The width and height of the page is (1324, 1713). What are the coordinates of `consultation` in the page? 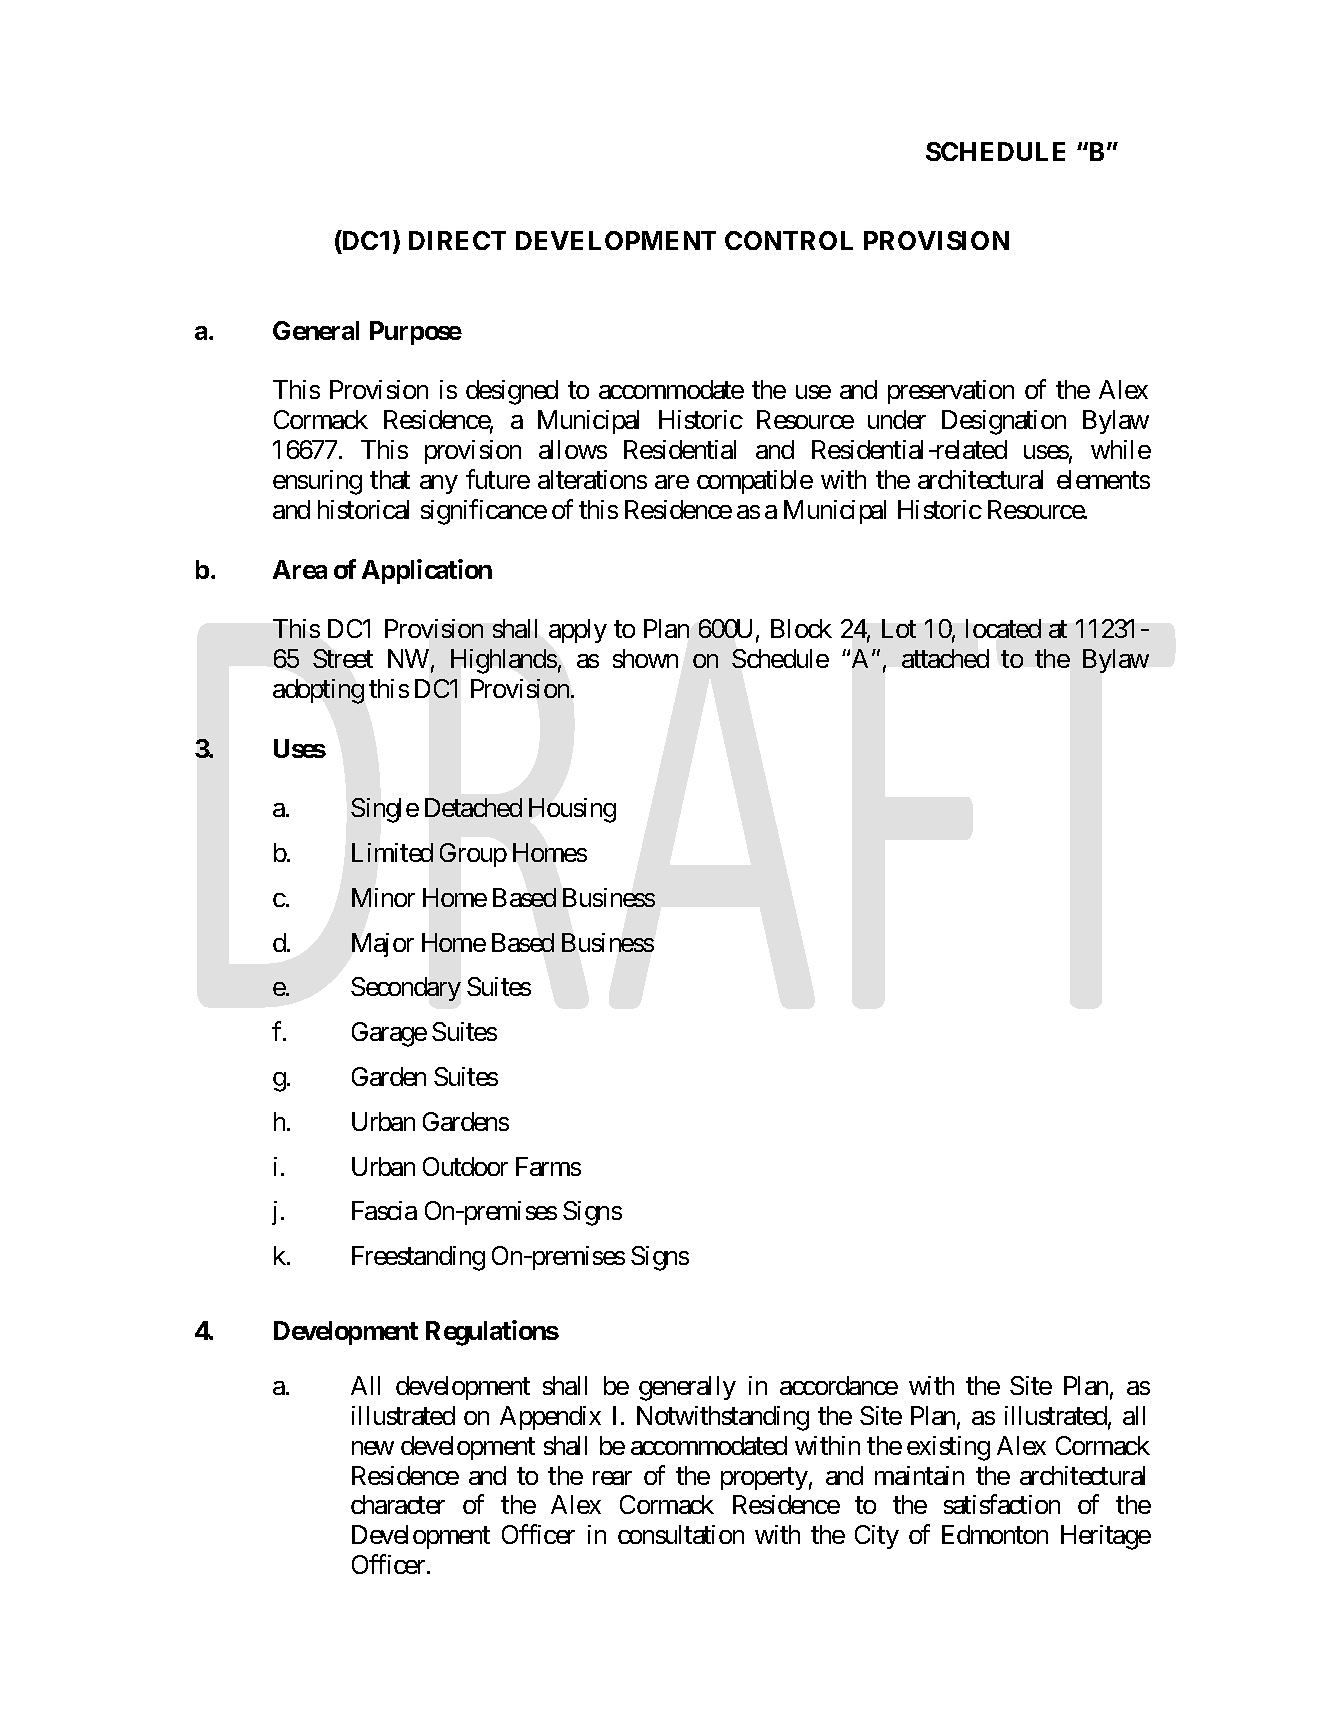 It's located at (681, 1534).
